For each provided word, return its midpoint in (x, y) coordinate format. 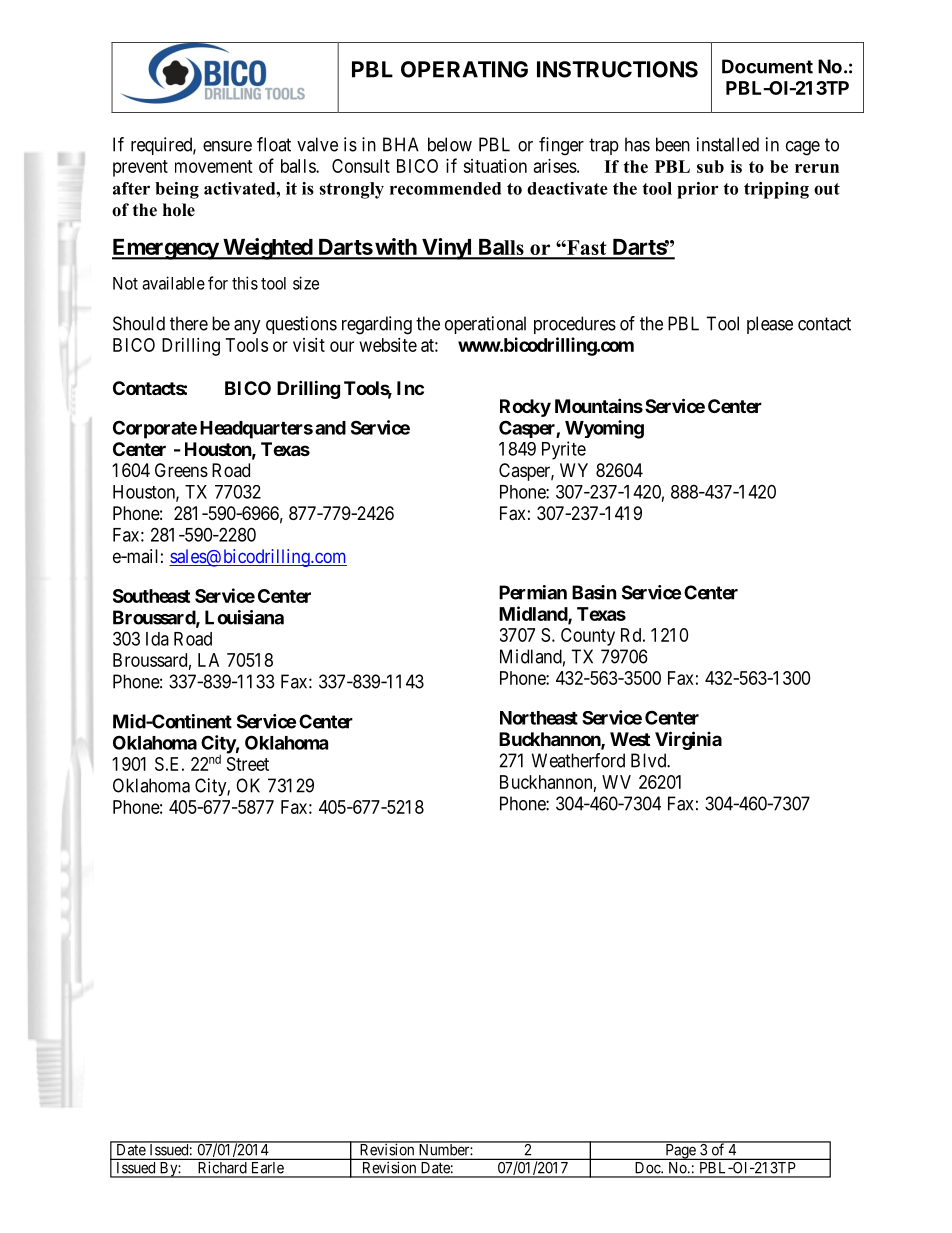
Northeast (539, 718)
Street (248, 764)
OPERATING (464, 69)
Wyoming (604, 429)
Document (767, 66)
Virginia (688, 740)
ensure (227, 146)
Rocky (525, 408)
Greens (181, 470)
